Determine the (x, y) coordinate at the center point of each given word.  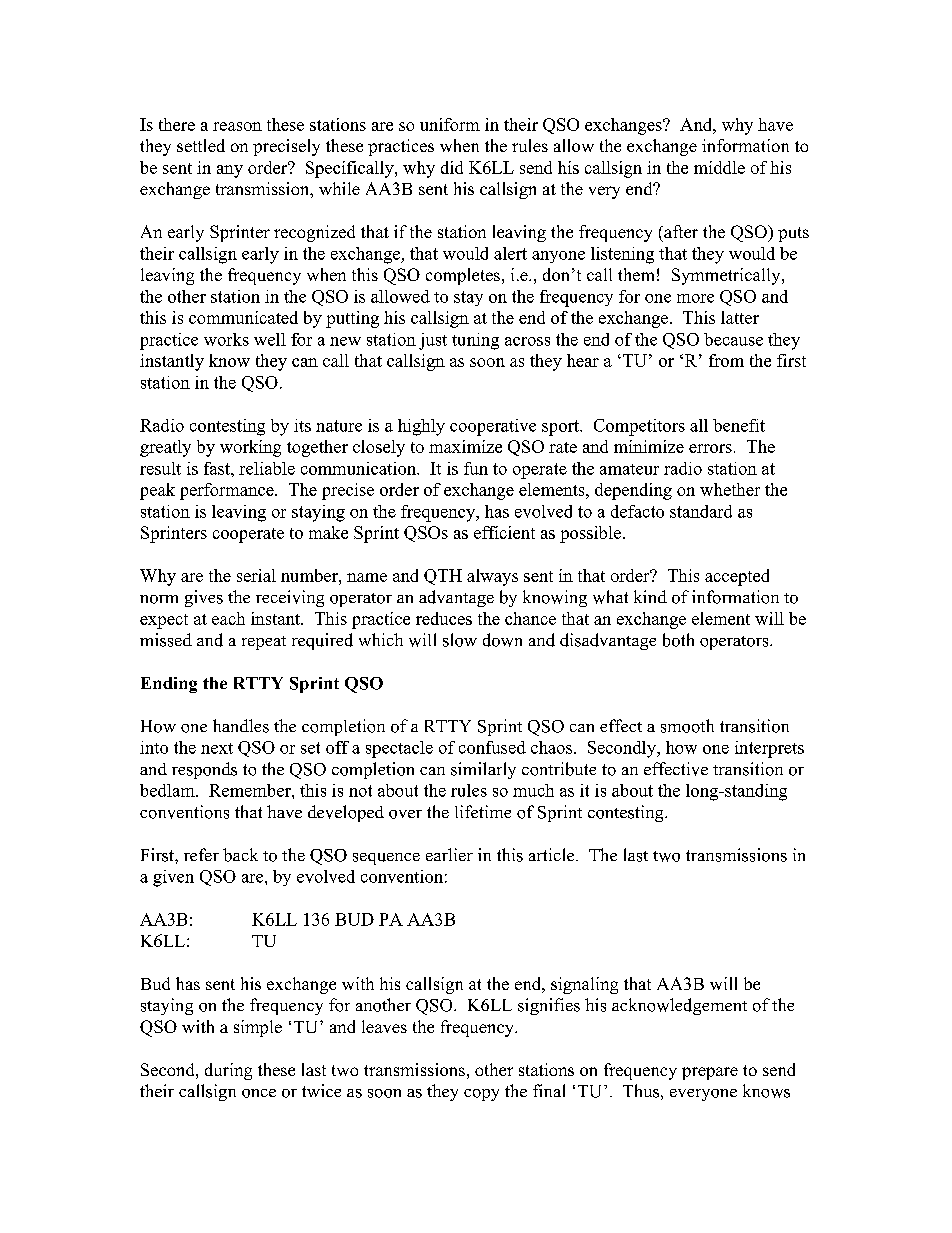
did (452, 167)
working (250, 448)
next (217, 748)
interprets (769, 749)
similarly (483, 770)
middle (719, 167)
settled (201, 145)
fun (476, 468)
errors (710, 448)
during (228, 1071)
